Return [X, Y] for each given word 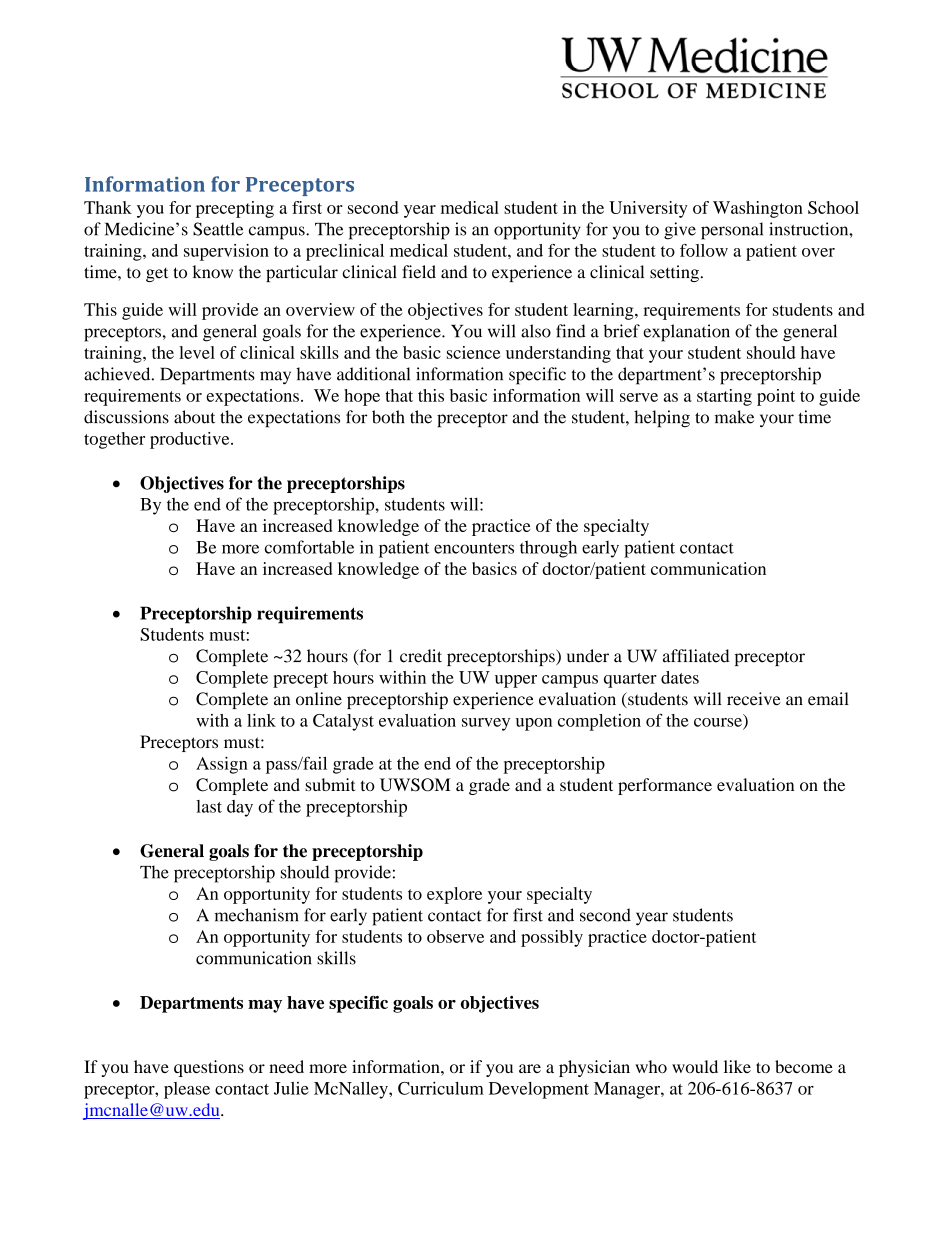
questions [209, 1068]
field [419, 272]
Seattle [218, 229]
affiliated [696, 656]
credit [421, 656]
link [261, 720]
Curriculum [441, 1088]
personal [732, 231]
